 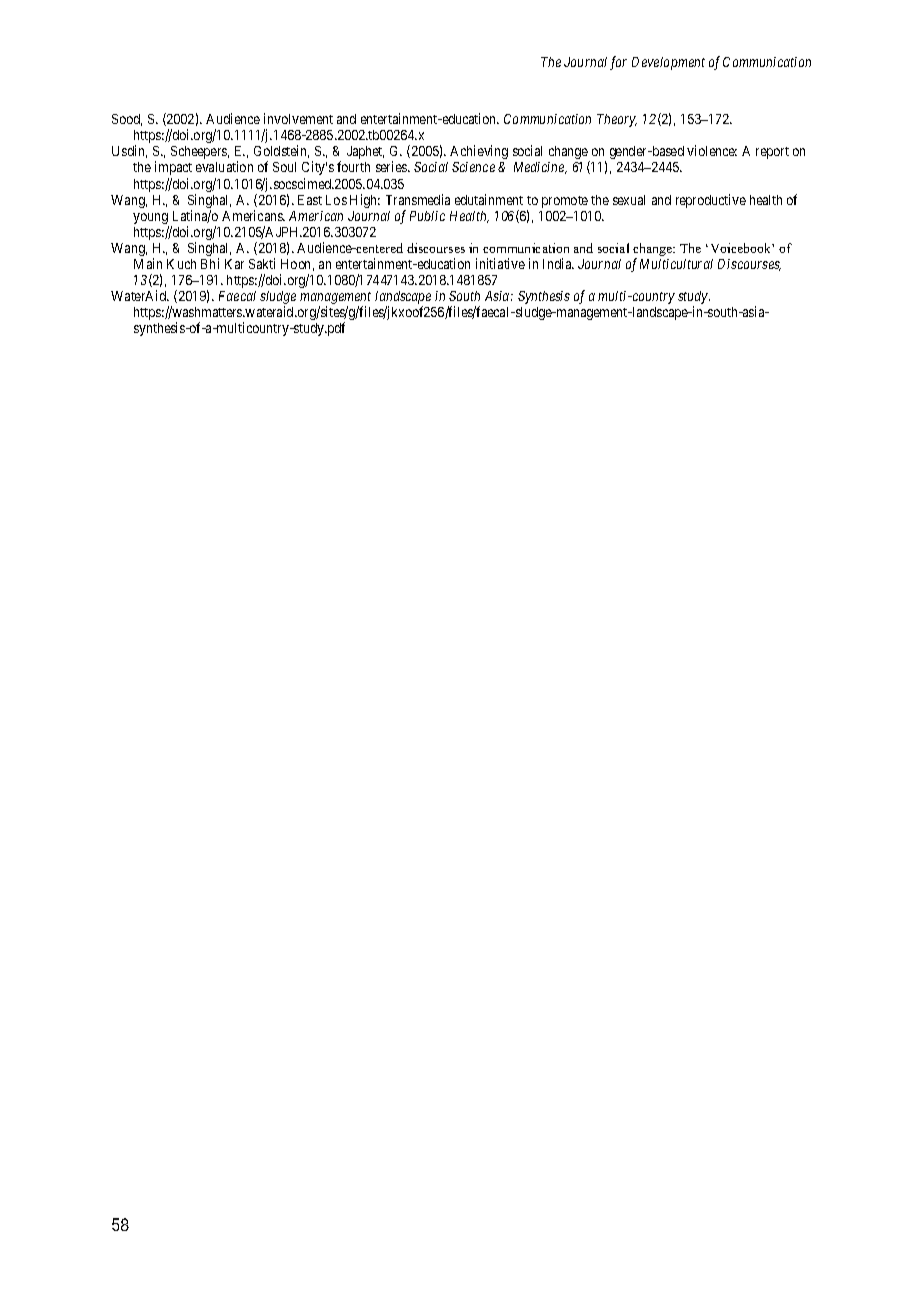 I want to click on involvement, so click(x=298, y=118).
